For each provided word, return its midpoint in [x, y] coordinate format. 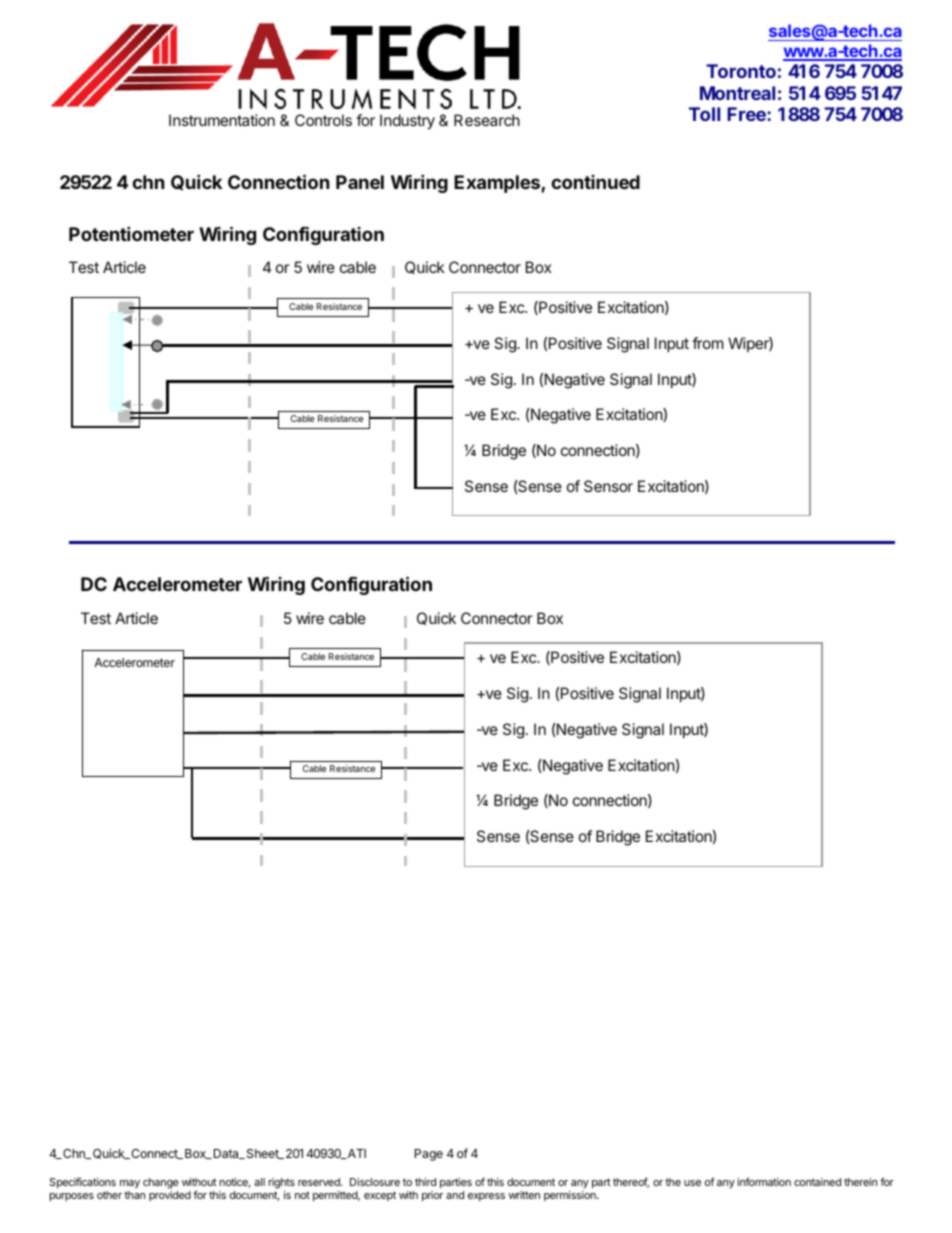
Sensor [608, 486]
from [708, 343]
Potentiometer [131, 233]
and [455, 1195]
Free [747, 114]
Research [487, 120]
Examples [498, 184]
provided [170, 1196]
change [161, 1183]
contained [817, 1182]
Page [429, 1155]
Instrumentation [222, 120]
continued [595, 182]
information [764, 1181]
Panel [360, 182]
